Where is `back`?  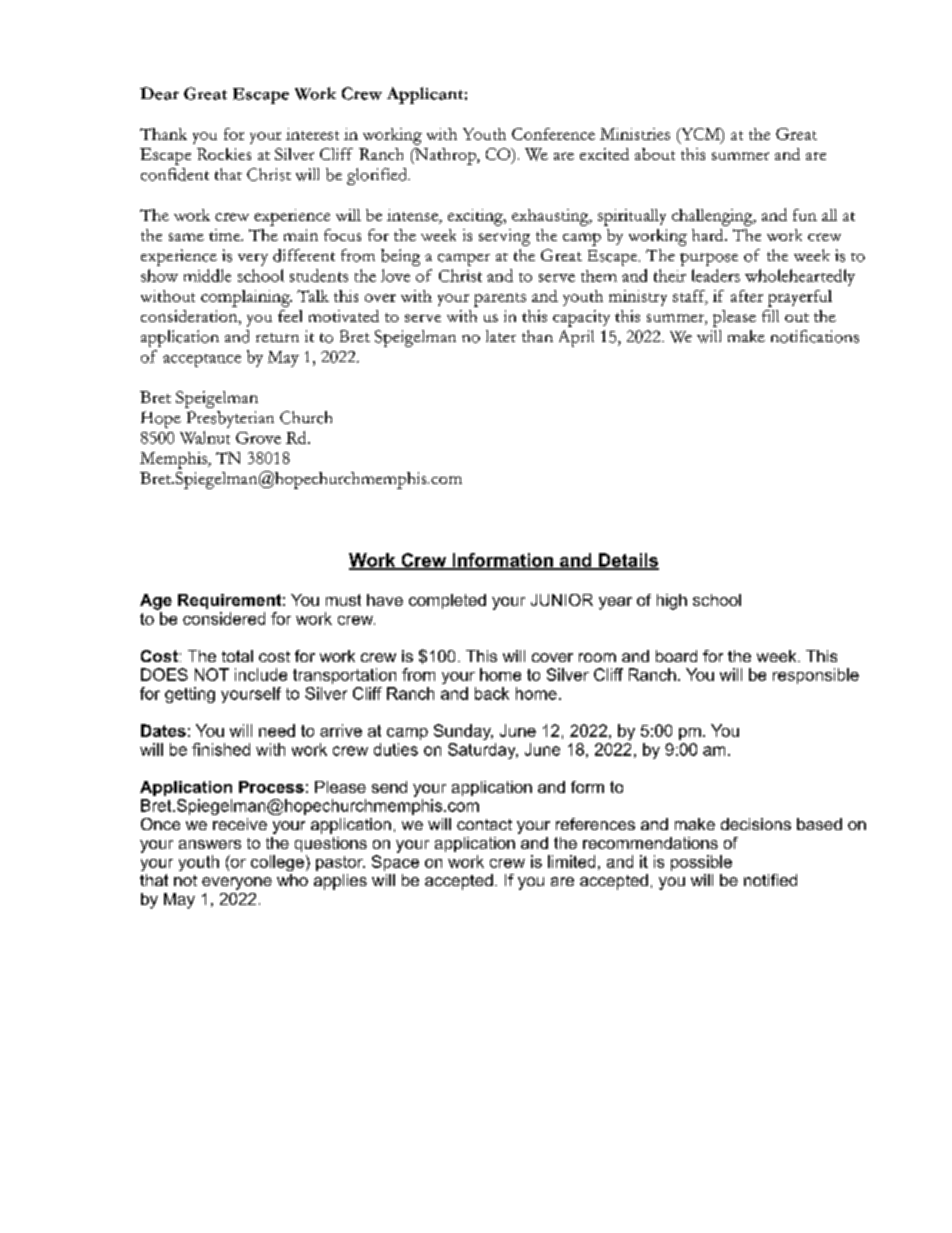
back is located at coordinates (492, 693).
